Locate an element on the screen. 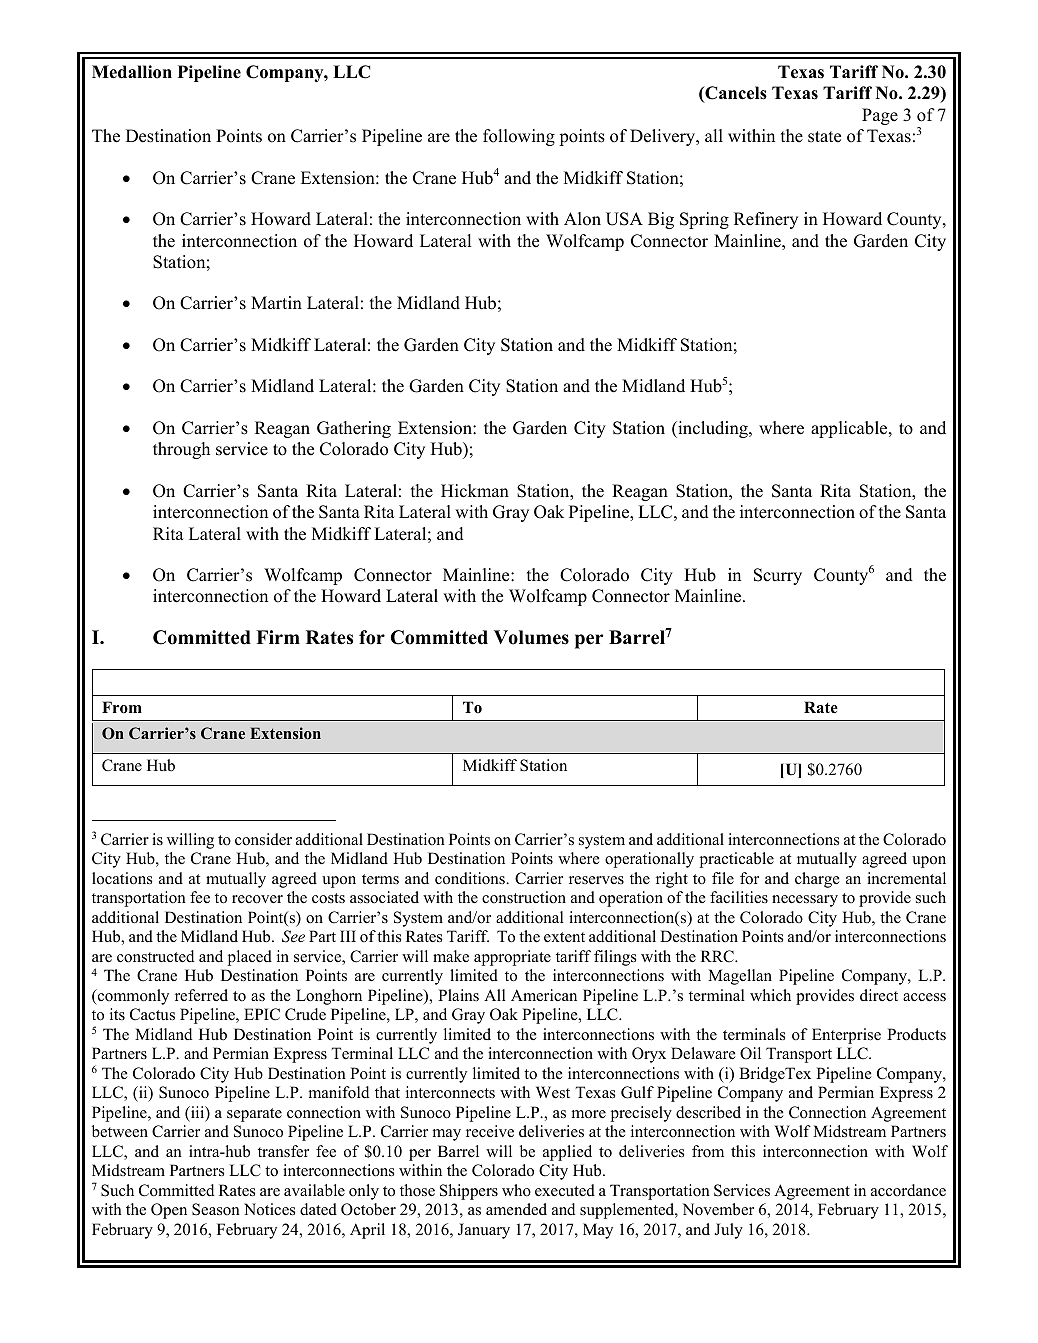 The height and width of the screenshot is (1343, 1038). following is located at coordinates (519, 137).
